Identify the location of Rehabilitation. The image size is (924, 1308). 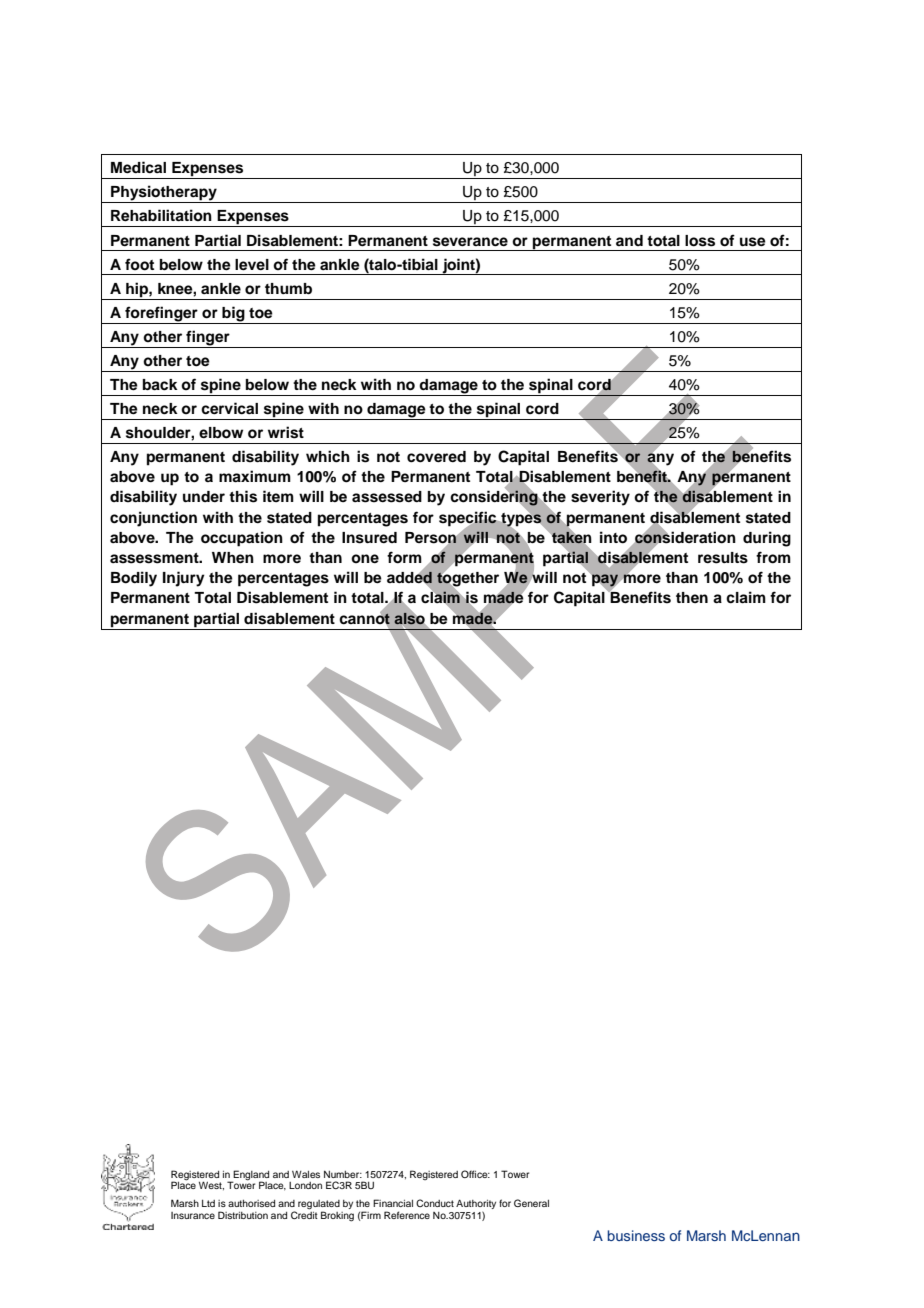
(161, 215).
